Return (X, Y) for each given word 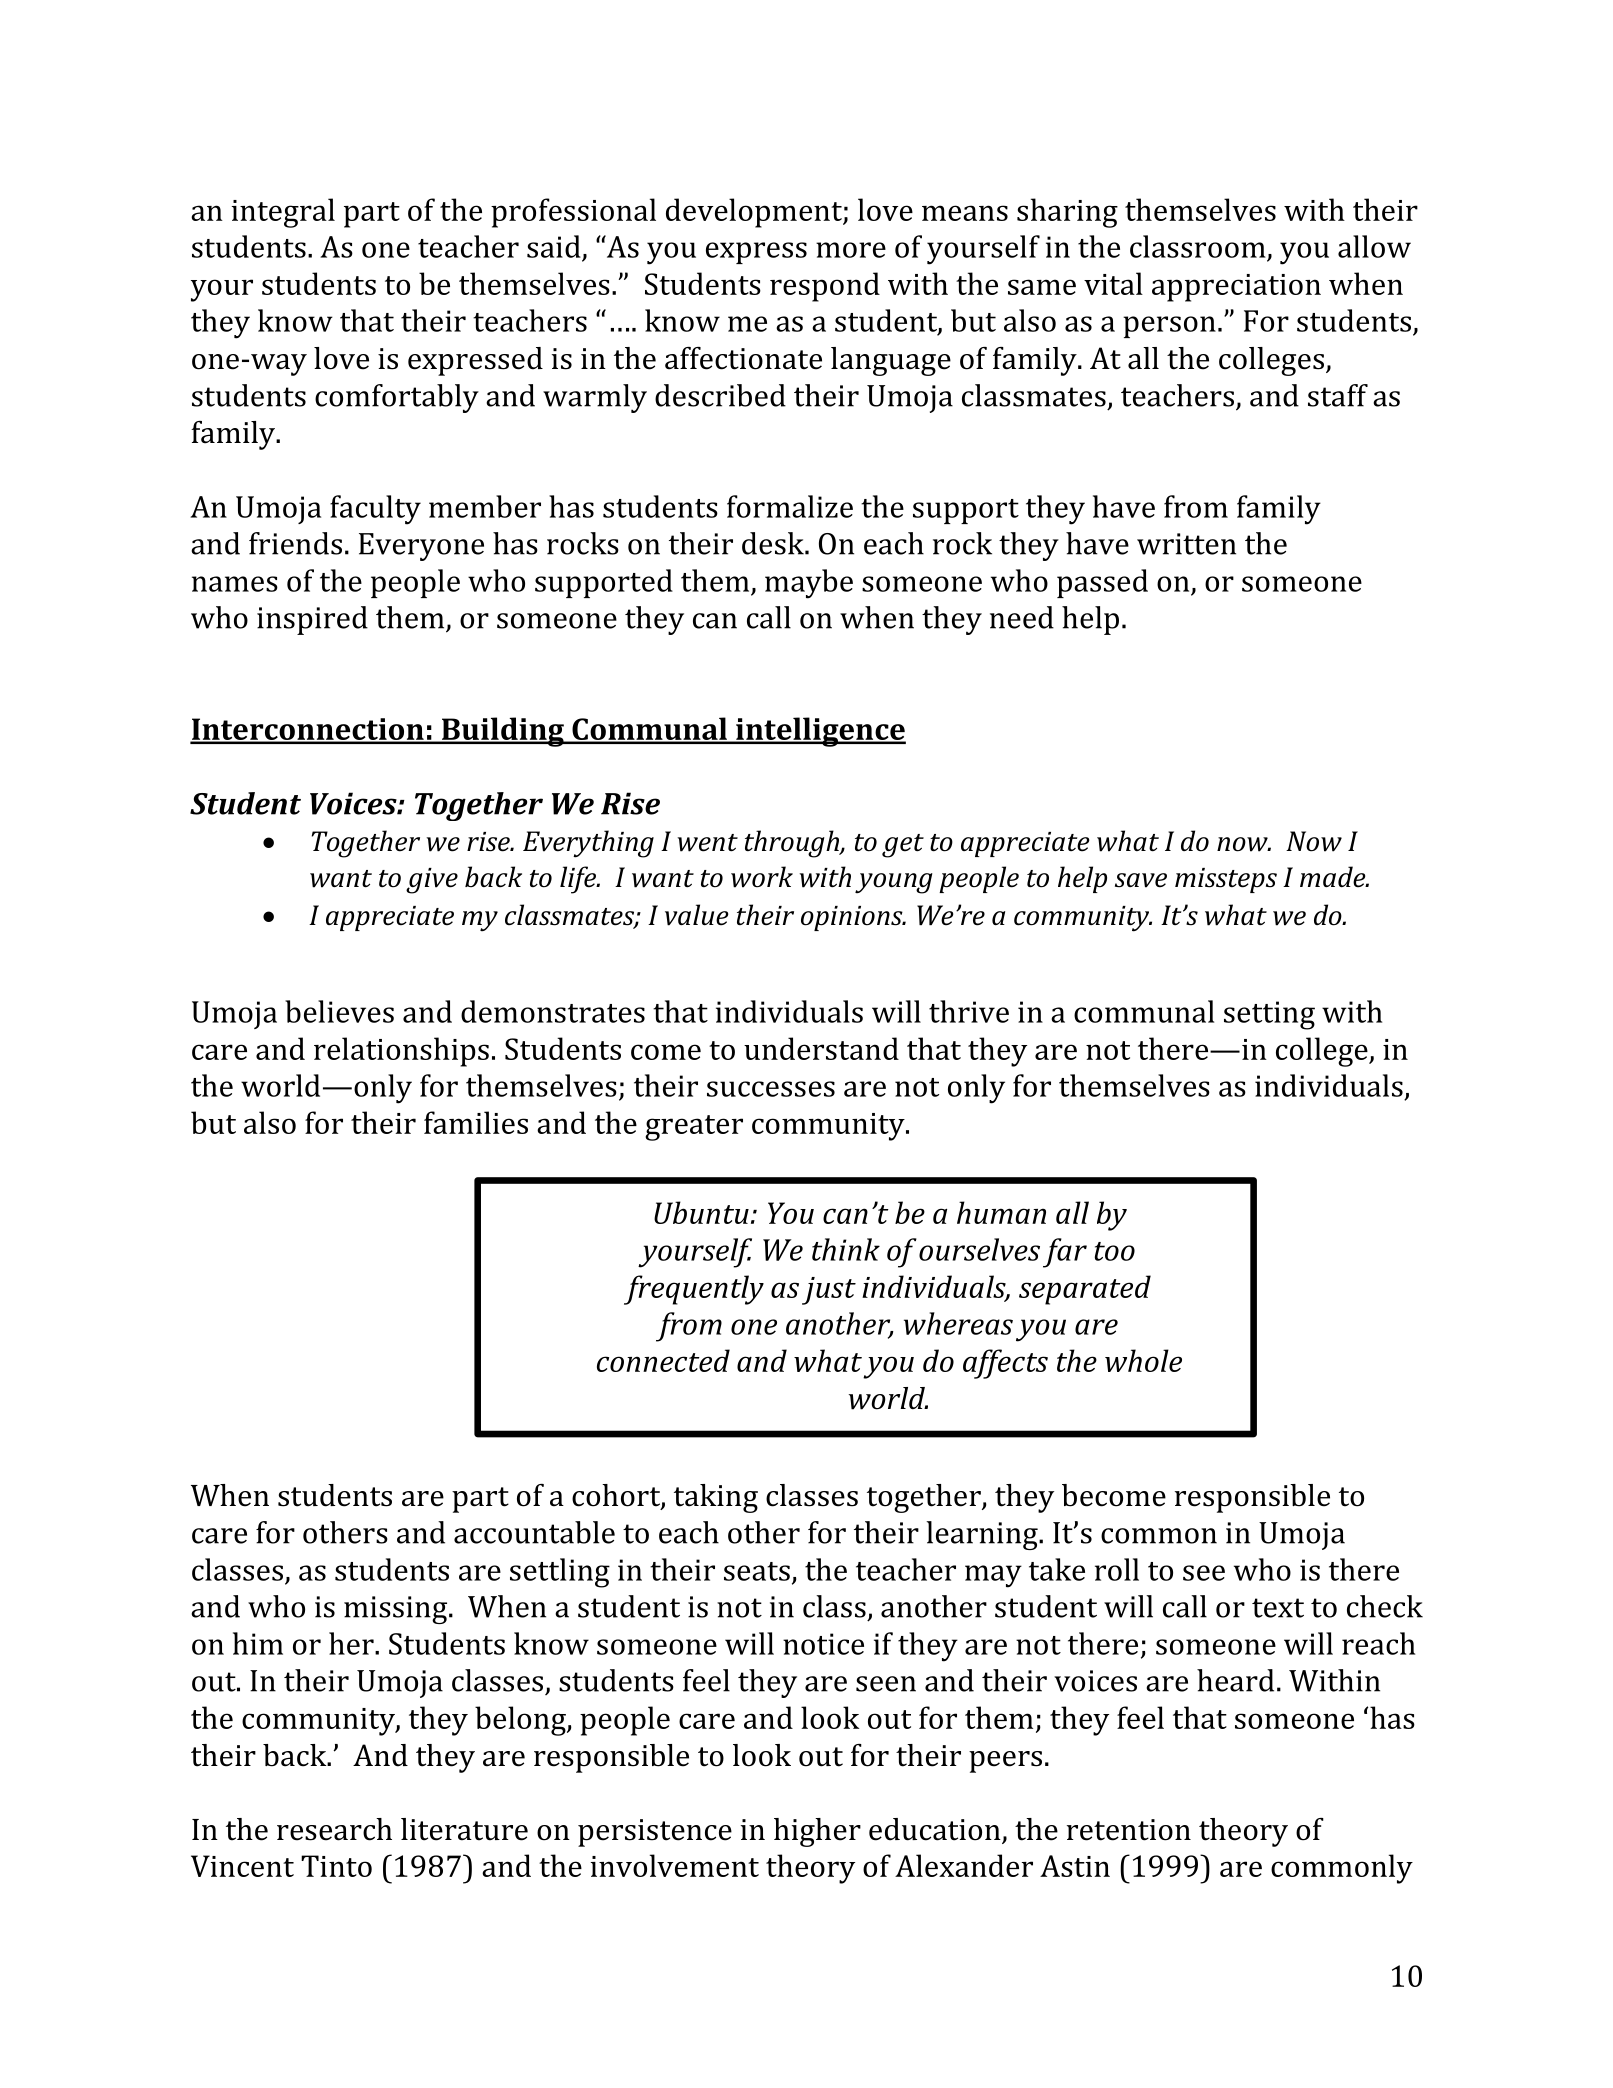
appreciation (1236, 288)
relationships (401, 1052)
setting (1269, 1015)
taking (716, 1498)
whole (1143, 1360)
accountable (534, 1532)
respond (825, 287)
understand (821, 1048)
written (1186, 544)
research (334, 1829)
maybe (809, 584)
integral (283, 213)
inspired (312, 620)
